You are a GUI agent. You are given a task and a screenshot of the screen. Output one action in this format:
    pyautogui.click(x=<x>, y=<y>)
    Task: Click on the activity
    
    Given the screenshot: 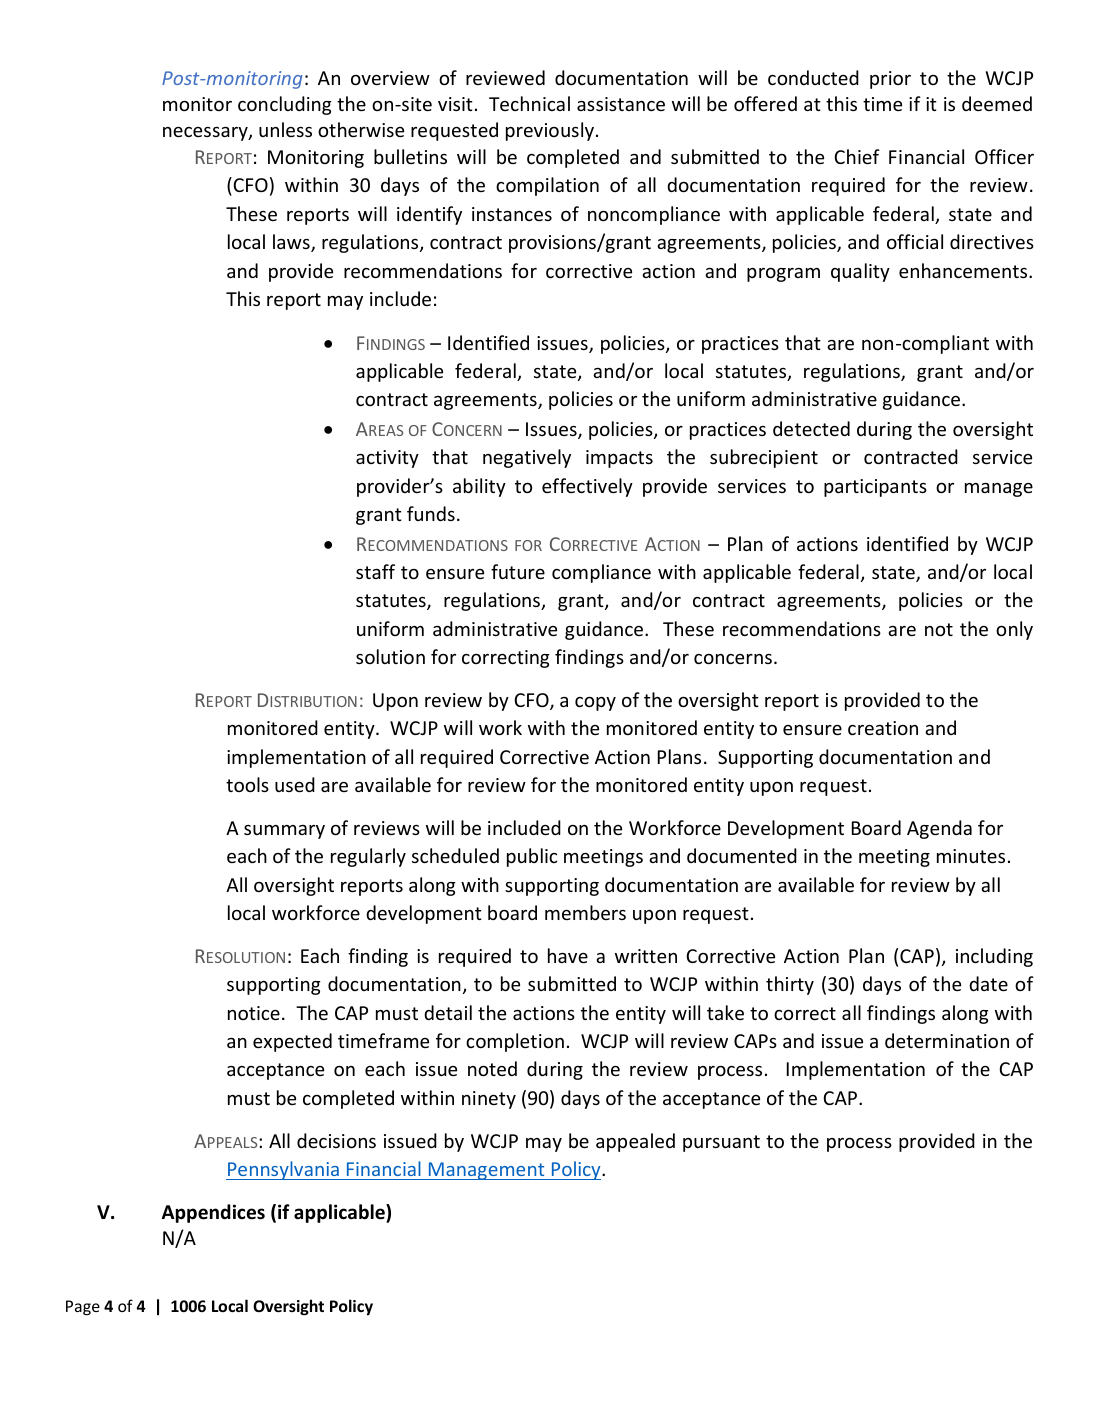 What is the action you would take?
    pyautogui.click(x=387, y=459)
